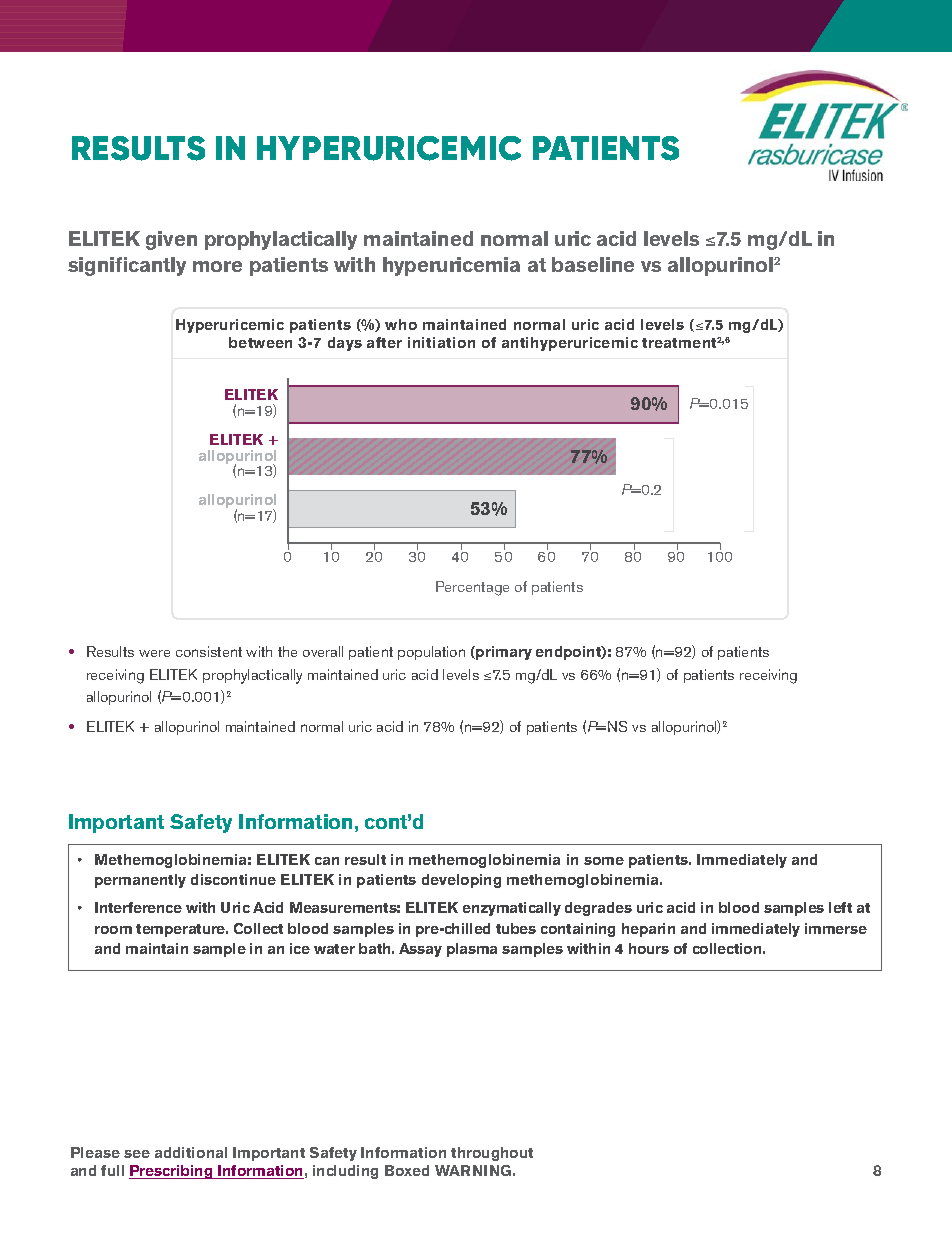 This page has width=952, height=1233. What do you see at coordinates (217, 266) in the page?
I see `more` at bounding box center [217, 266].
